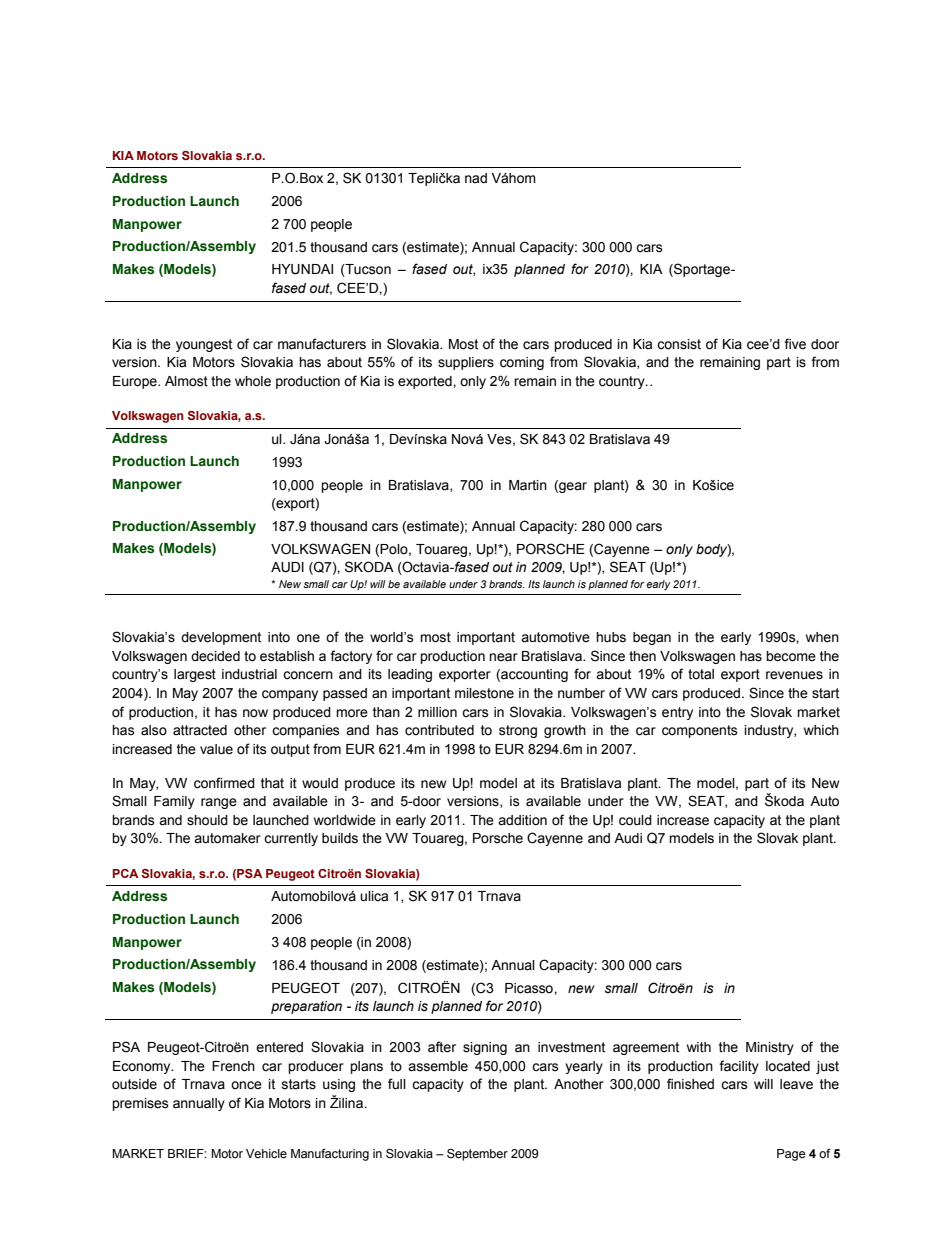 This page has height=1233, width=952. What do you see at coordinates (822, 637) in the page?
I see `when` at bounding box center [822, 637].
